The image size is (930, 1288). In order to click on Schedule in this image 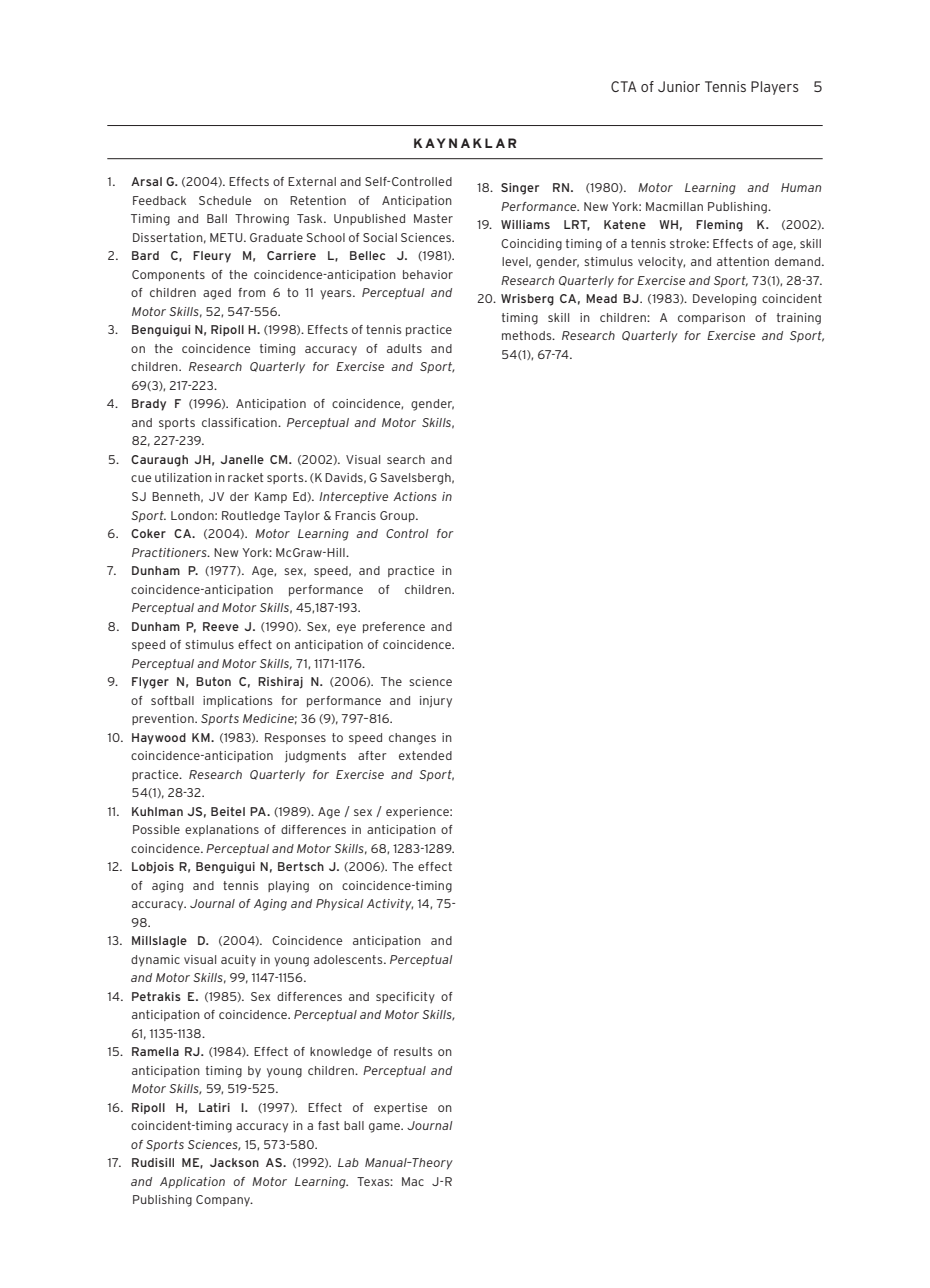, I will do `click(225, 200)`.
